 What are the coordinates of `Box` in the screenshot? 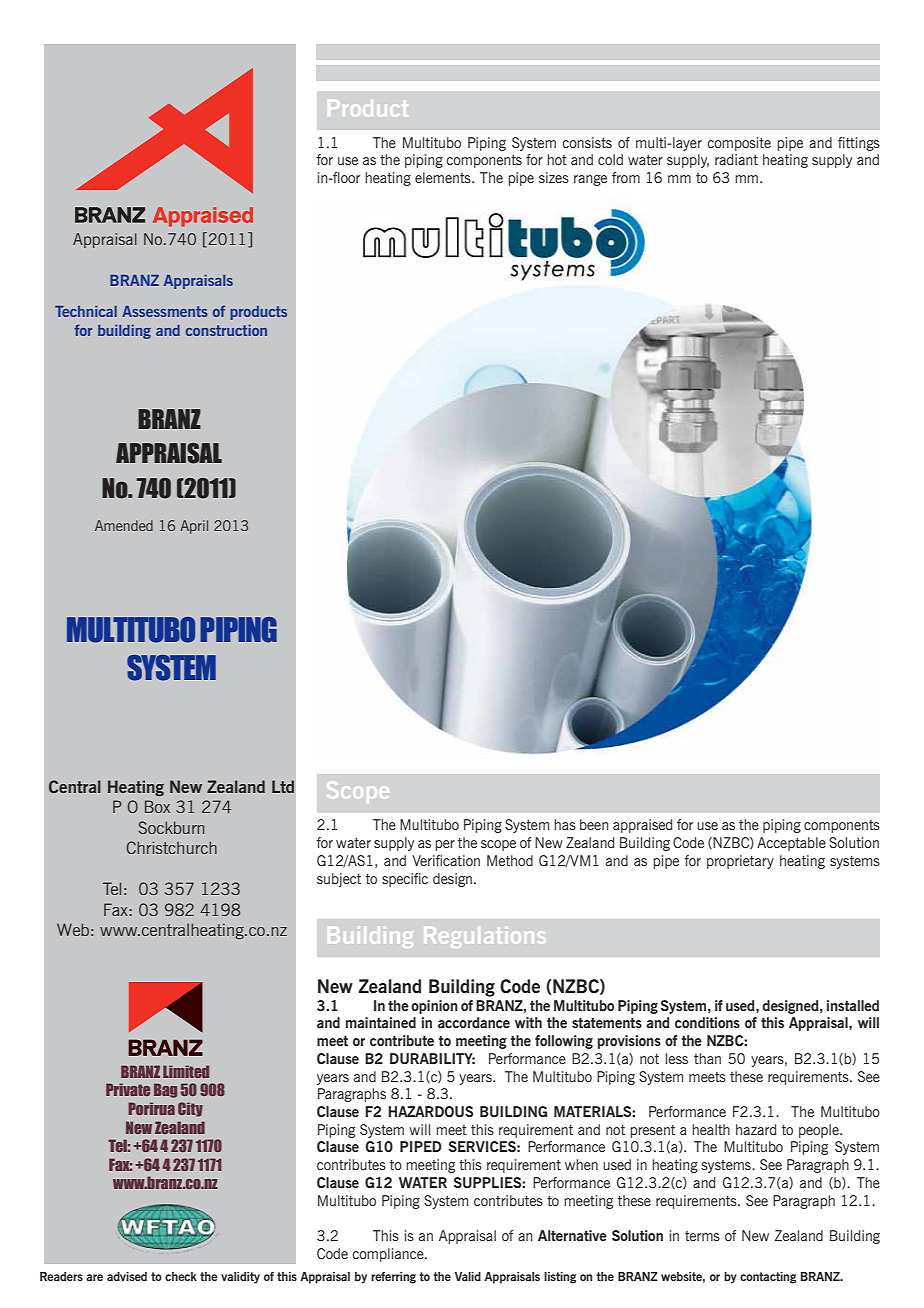 It's located at (157, 806).
